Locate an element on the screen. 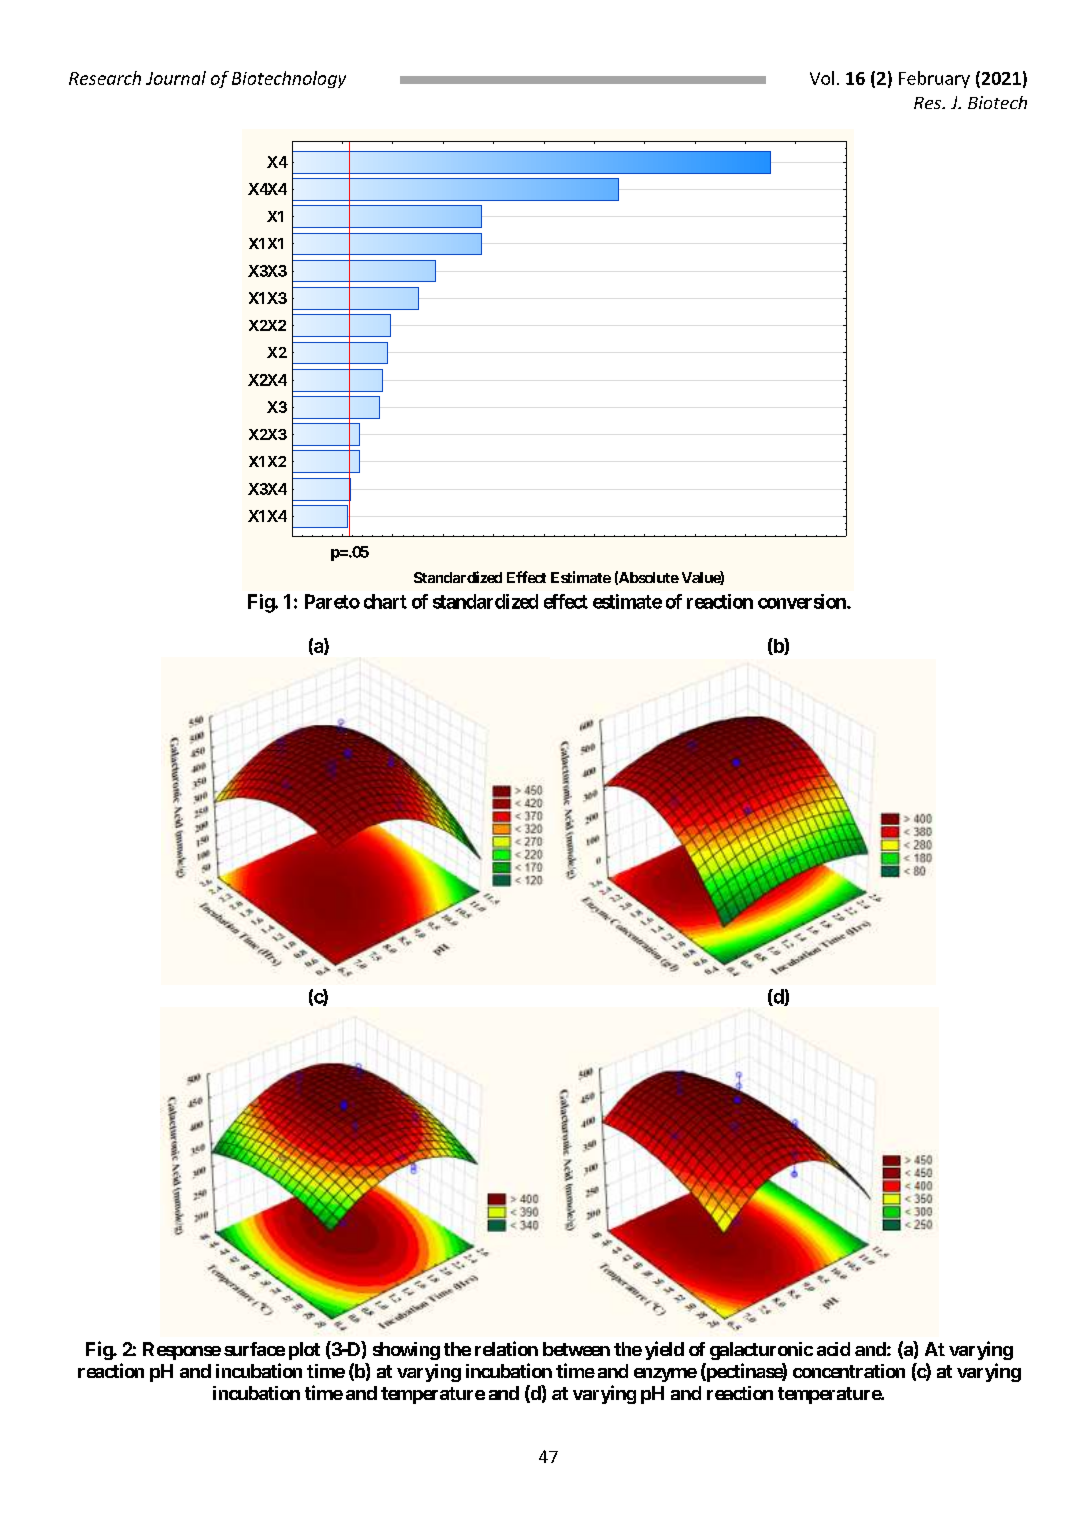 The image size is (1085, 1534). Research is located at coordinates (105, 78).
